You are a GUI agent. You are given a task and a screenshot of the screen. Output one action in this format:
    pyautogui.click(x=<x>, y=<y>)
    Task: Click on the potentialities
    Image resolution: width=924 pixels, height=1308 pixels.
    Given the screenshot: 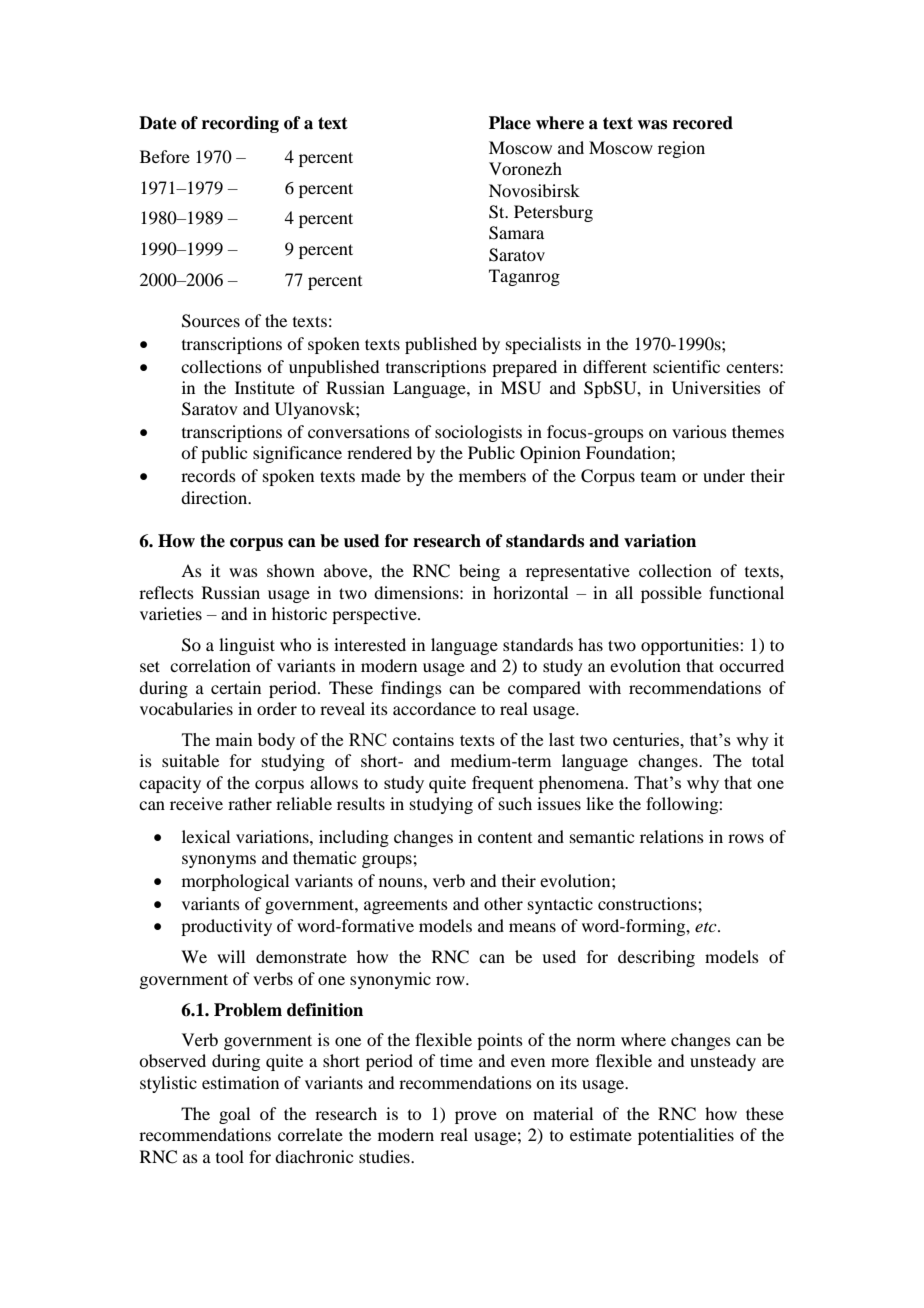 What is the action you would take?
    pyautogui.click(x=686, y=1136)
